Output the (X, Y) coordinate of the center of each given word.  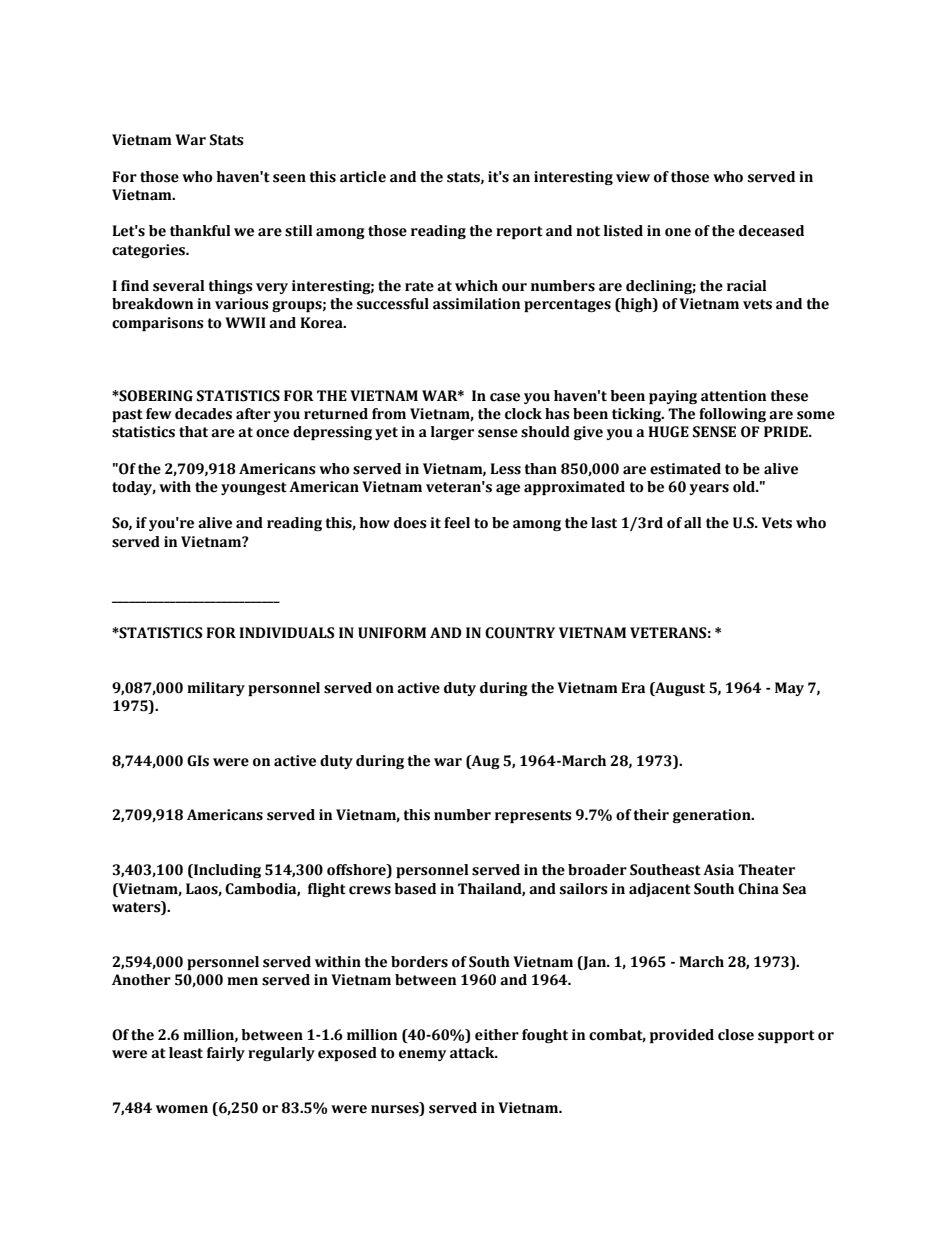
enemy (422, 1055)
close (736, 1035)
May (789, 689)
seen (289, 178)
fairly (226, 1054)
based (415, 889)
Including (226, 871)
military (216, 689)
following (732, 415)
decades (203, 414)
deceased (771, 231)
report (519, 232)
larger (452, 433)
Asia (718, 870)
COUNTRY (520, 633)
